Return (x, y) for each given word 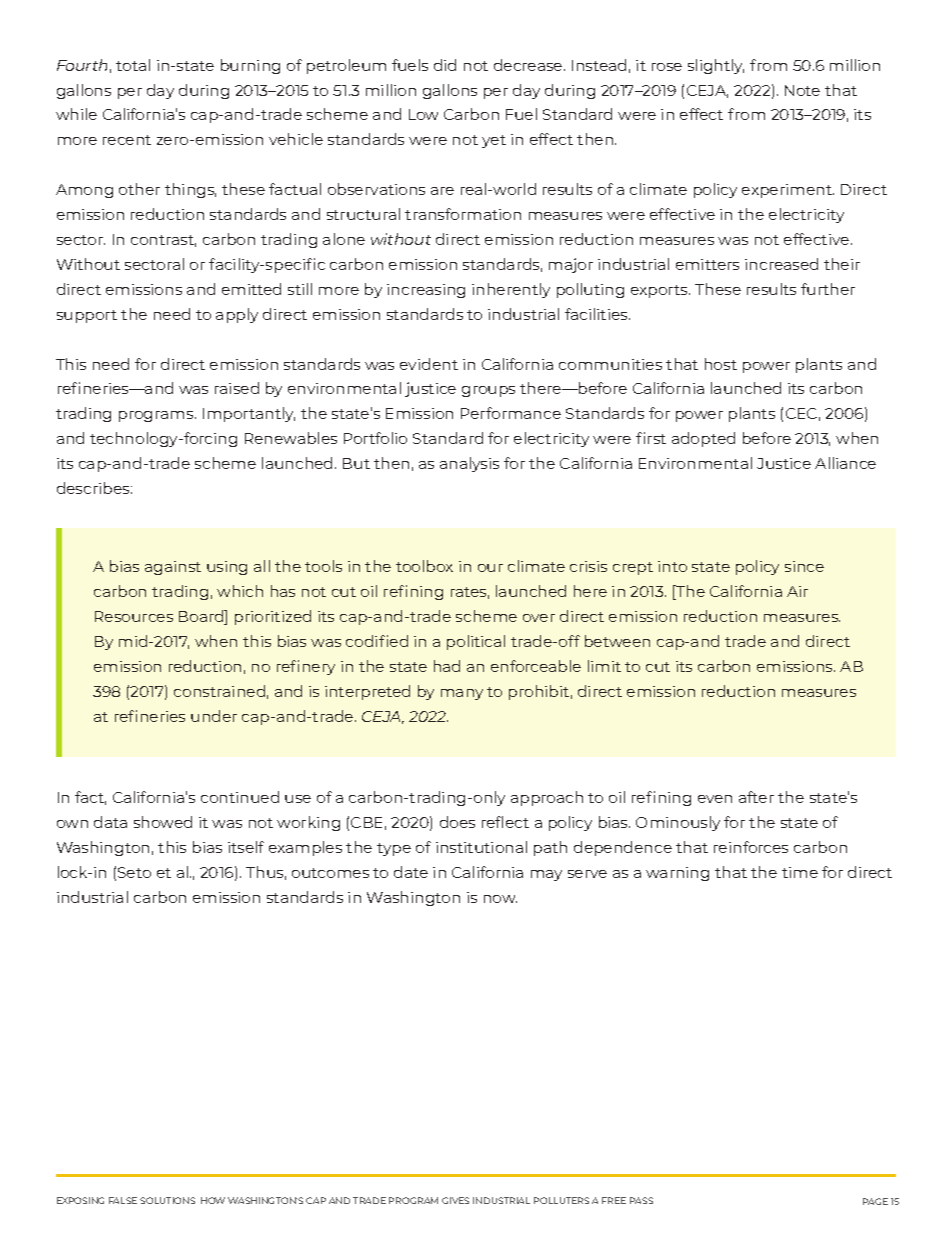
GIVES (455, 1200)
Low (423, 114)
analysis (469, 464)
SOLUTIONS (167, 1200)
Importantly (249, 414)
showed (163, 822)
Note (802, 90)
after (756, 797)
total (133, 65)
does (457, 822)
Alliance (845, 463)
